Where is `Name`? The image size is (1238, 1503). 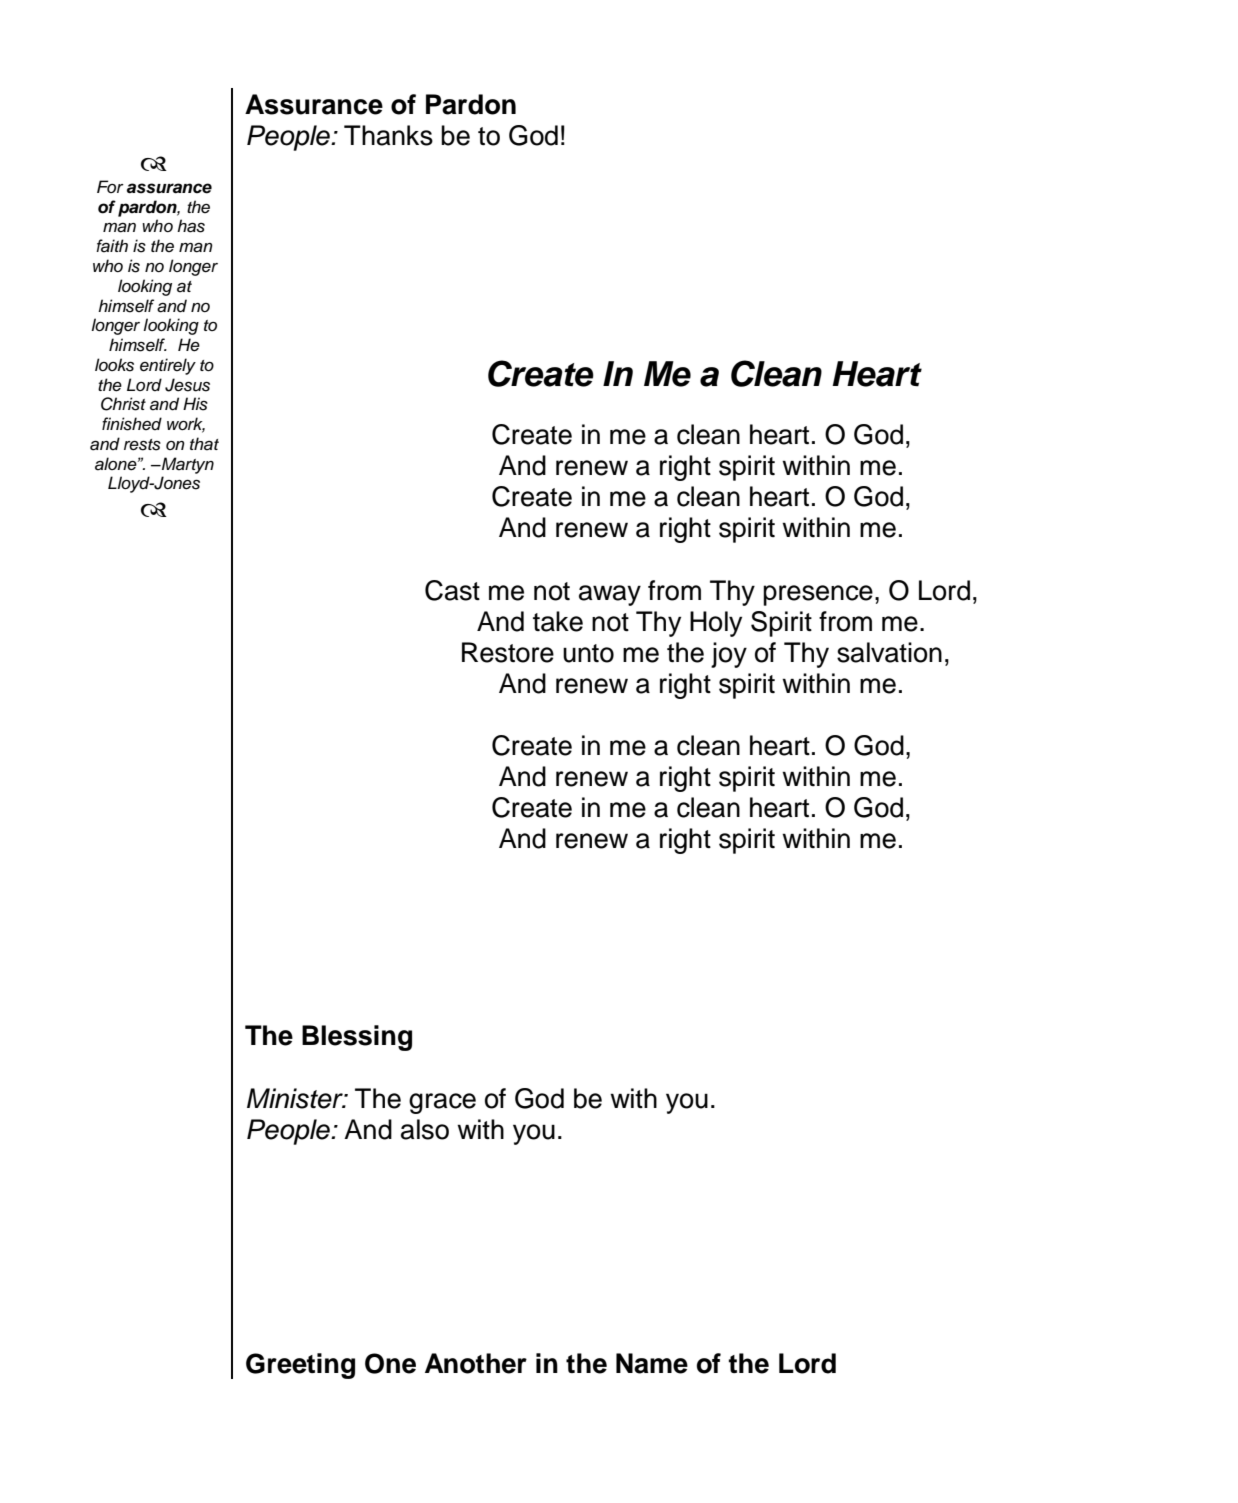
Name is located at coordinates (652, 1363).
